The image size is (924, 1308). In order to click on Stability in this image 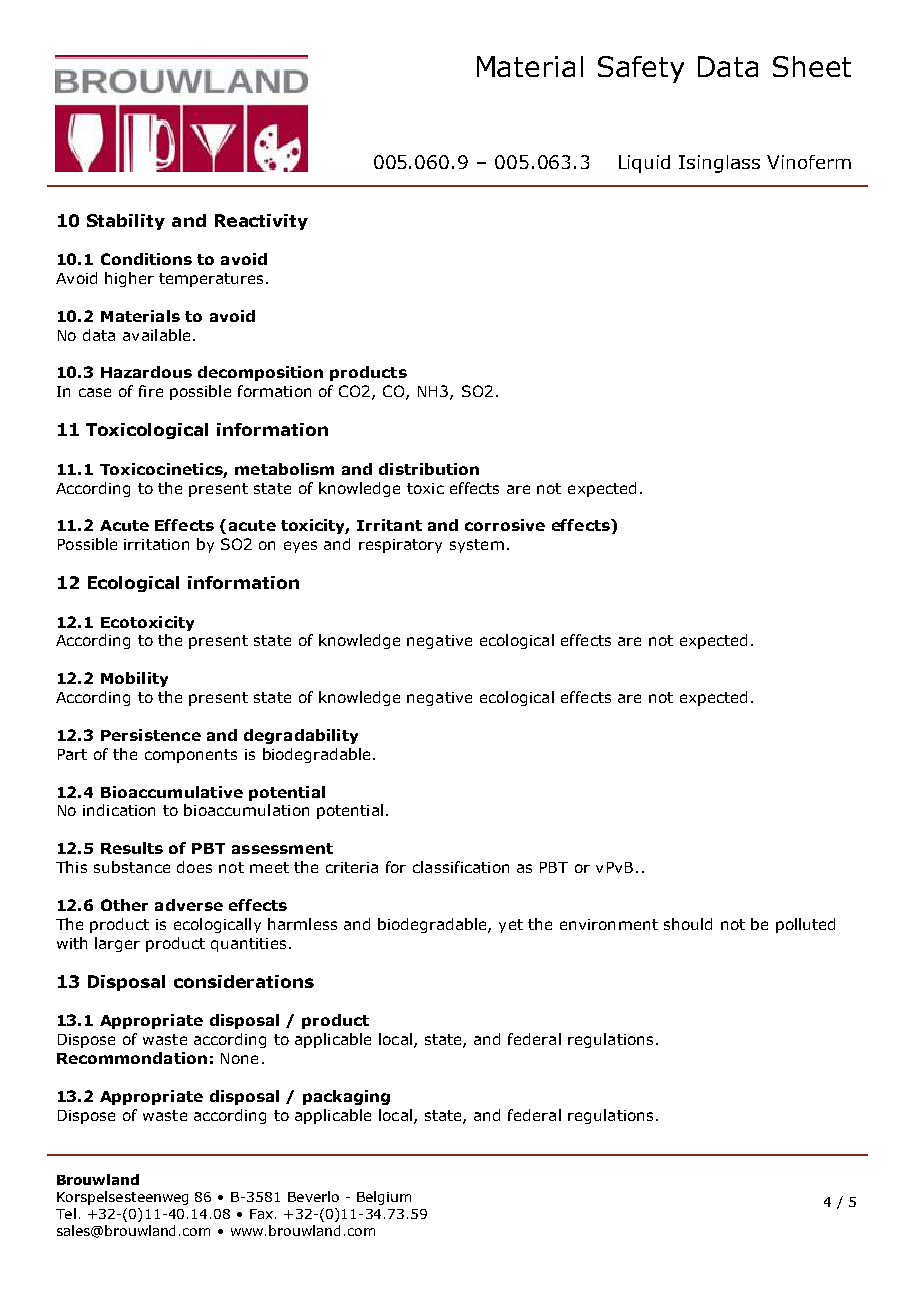, I will do `click(126, 222)`.
